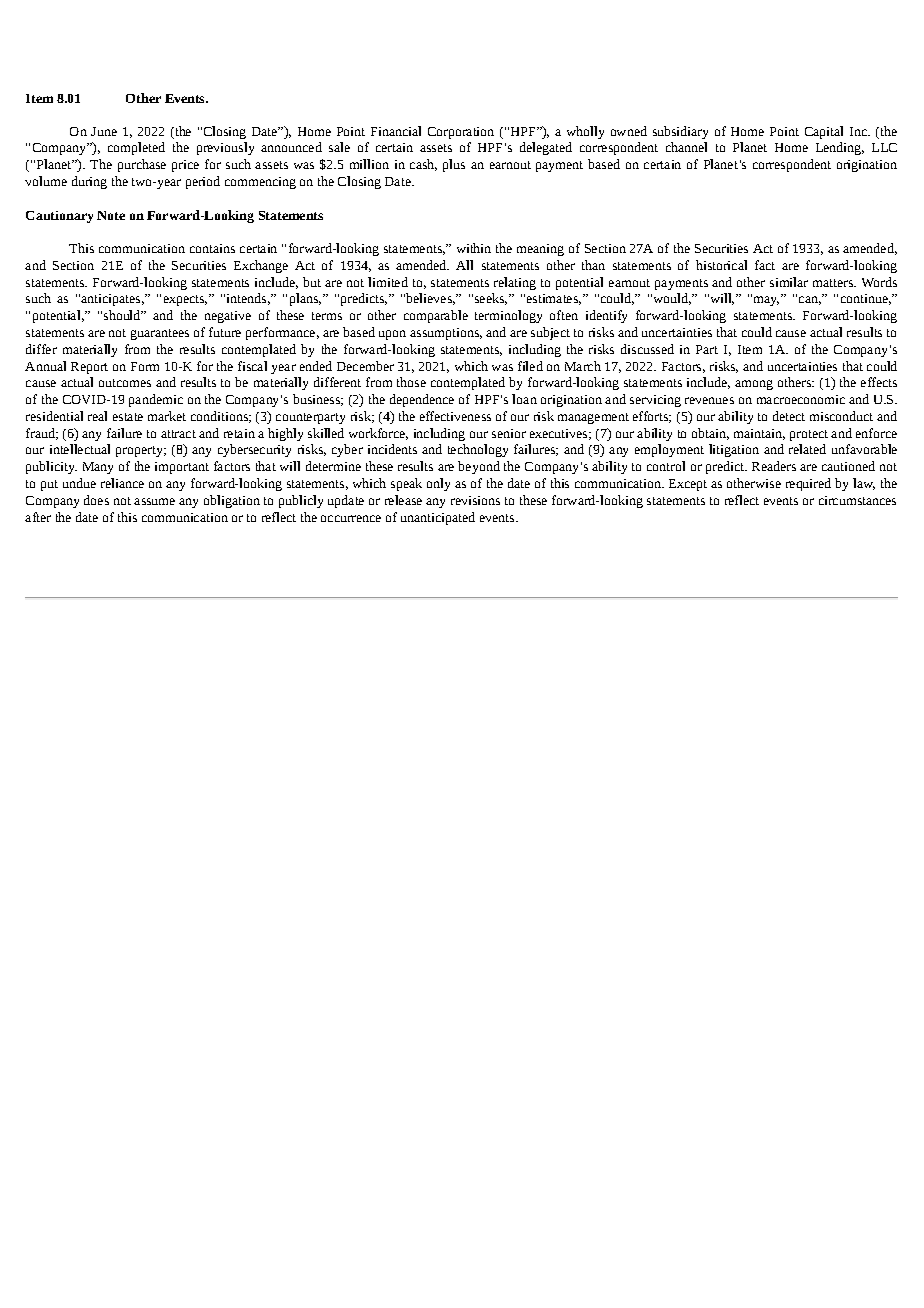 The height and width of the document is (1308, 924). I want to click on historical, so click(721, 265).
